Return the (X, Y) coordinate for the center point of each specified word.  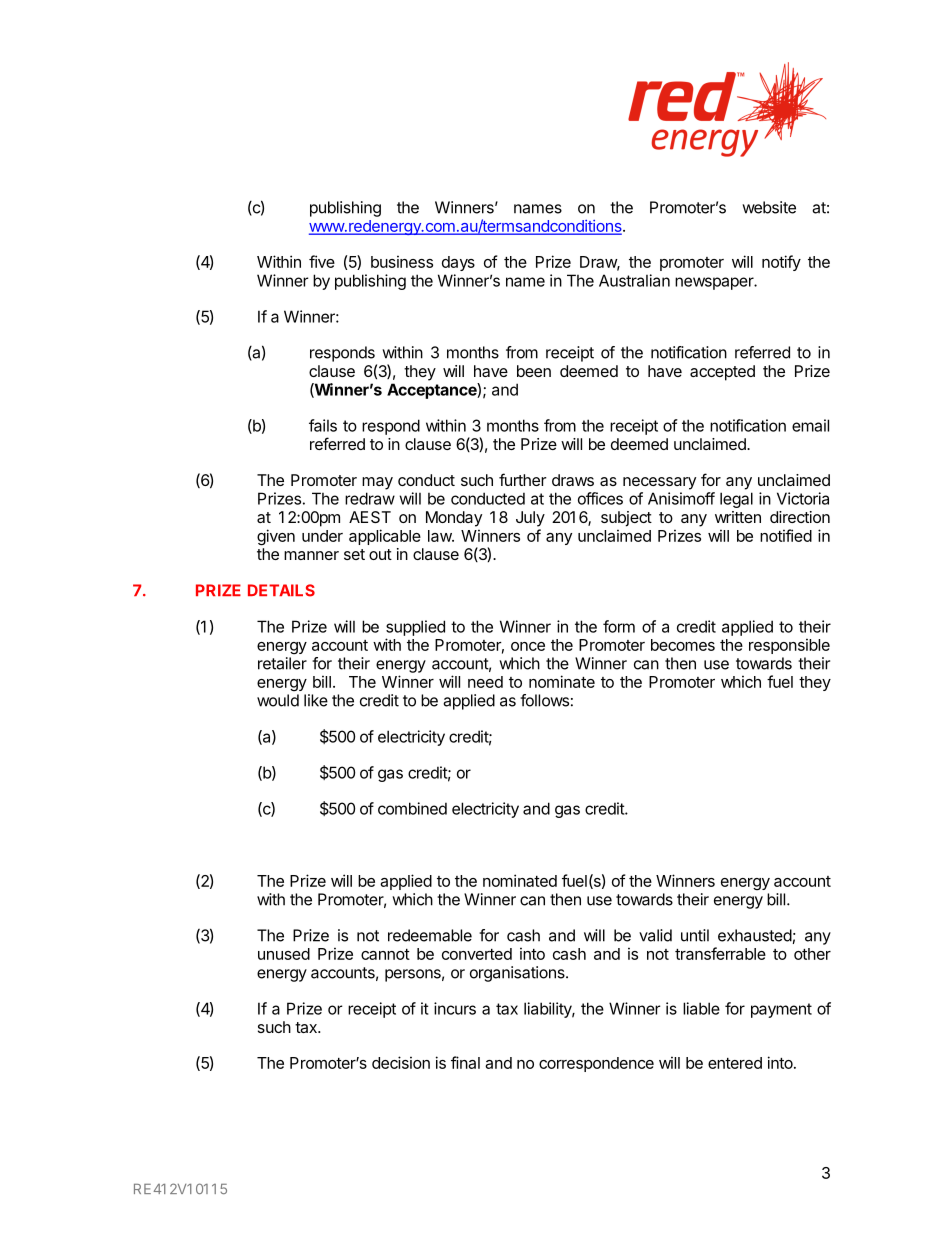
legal (736, 500)
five (322, 261)
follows (544, 700)
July (530, 519)
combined (412, 808)
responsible (789, 646)
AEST (370, 517)
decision (401, 1062)
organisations (518, 974)
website (769, 207)
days (458, 263)
